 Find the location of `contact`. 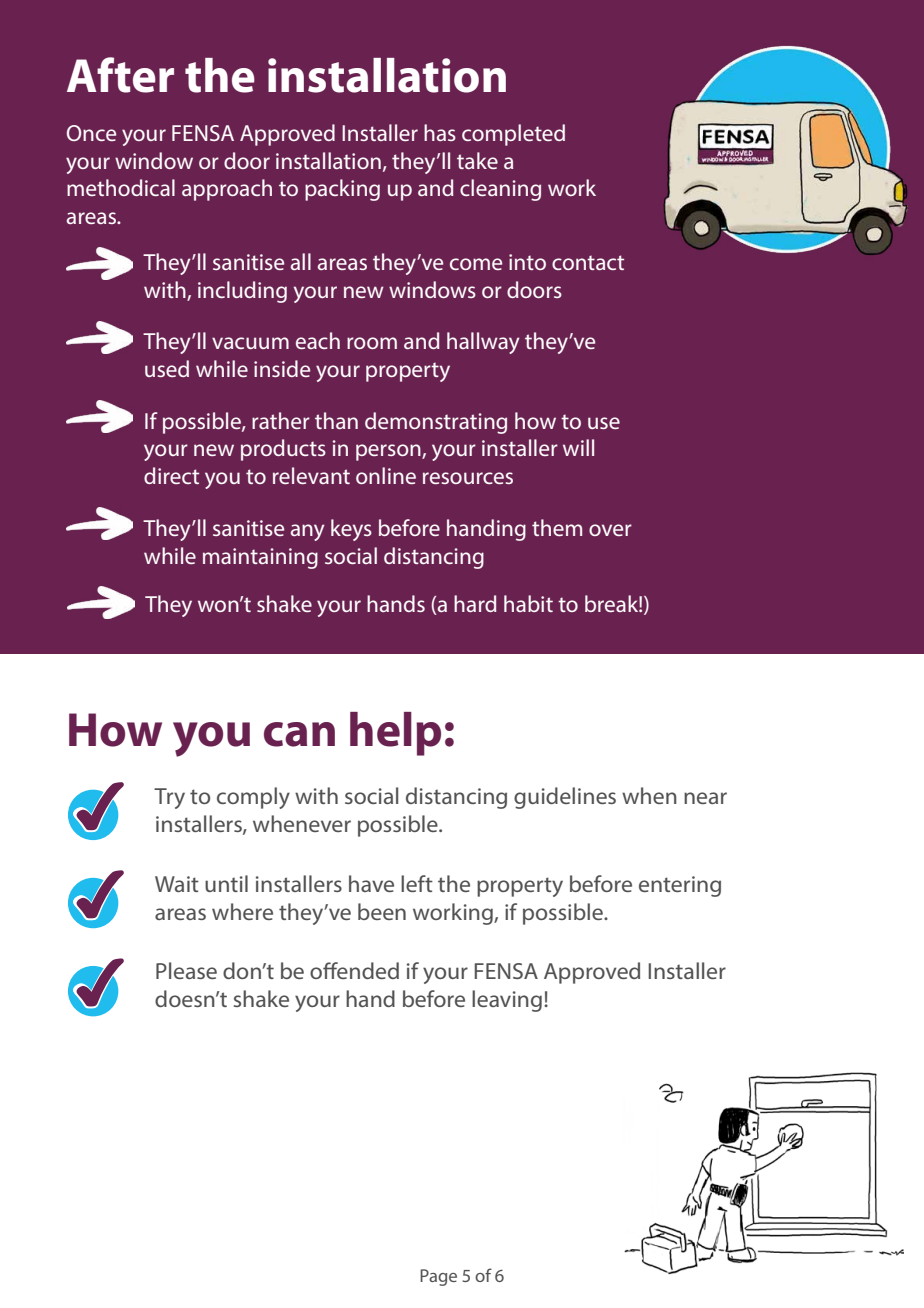

contact is located at coordinates (588, 262).
